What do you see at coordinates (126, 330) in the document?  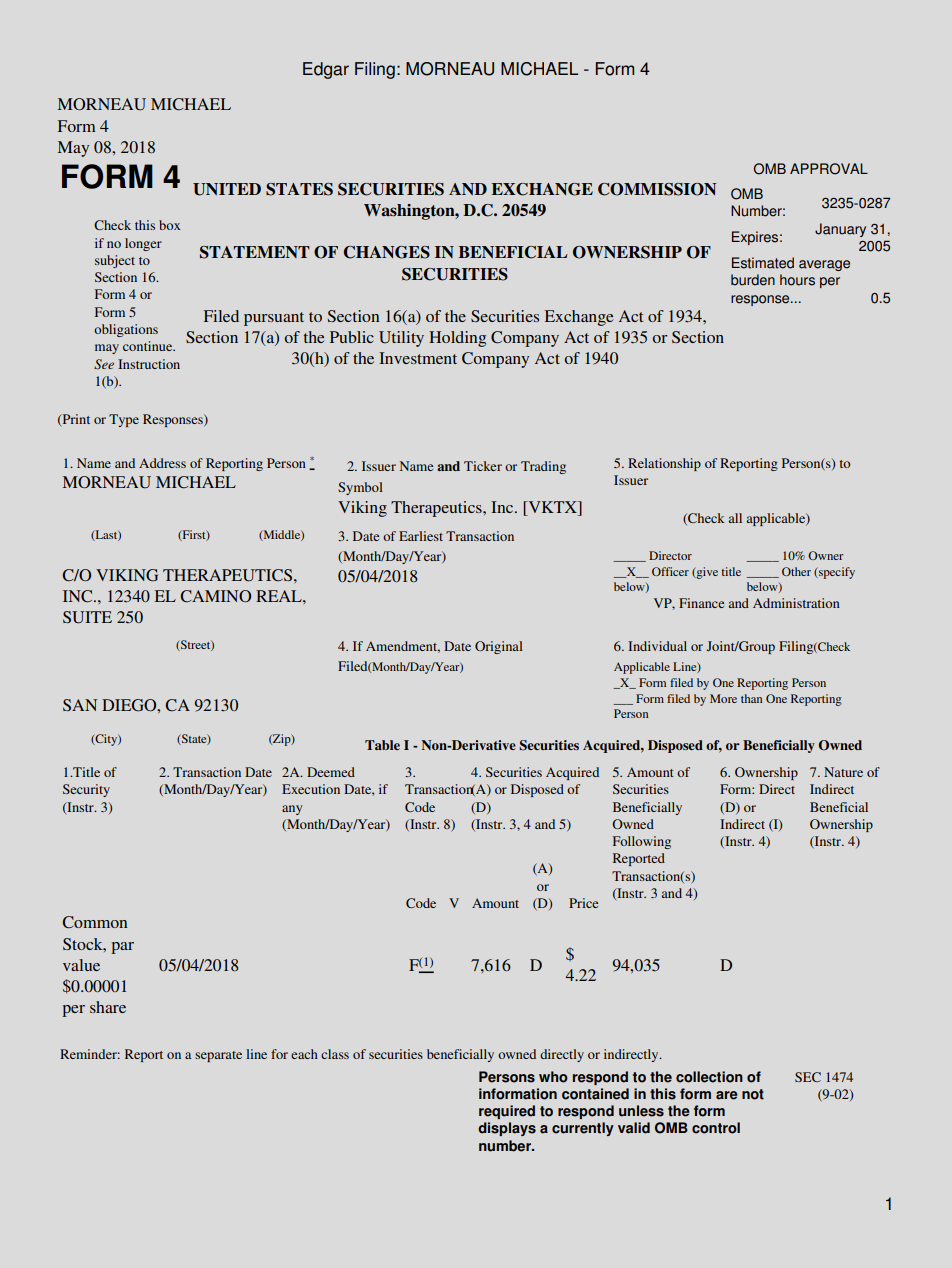 I see `obligations` at bounding box center [126, 330].
